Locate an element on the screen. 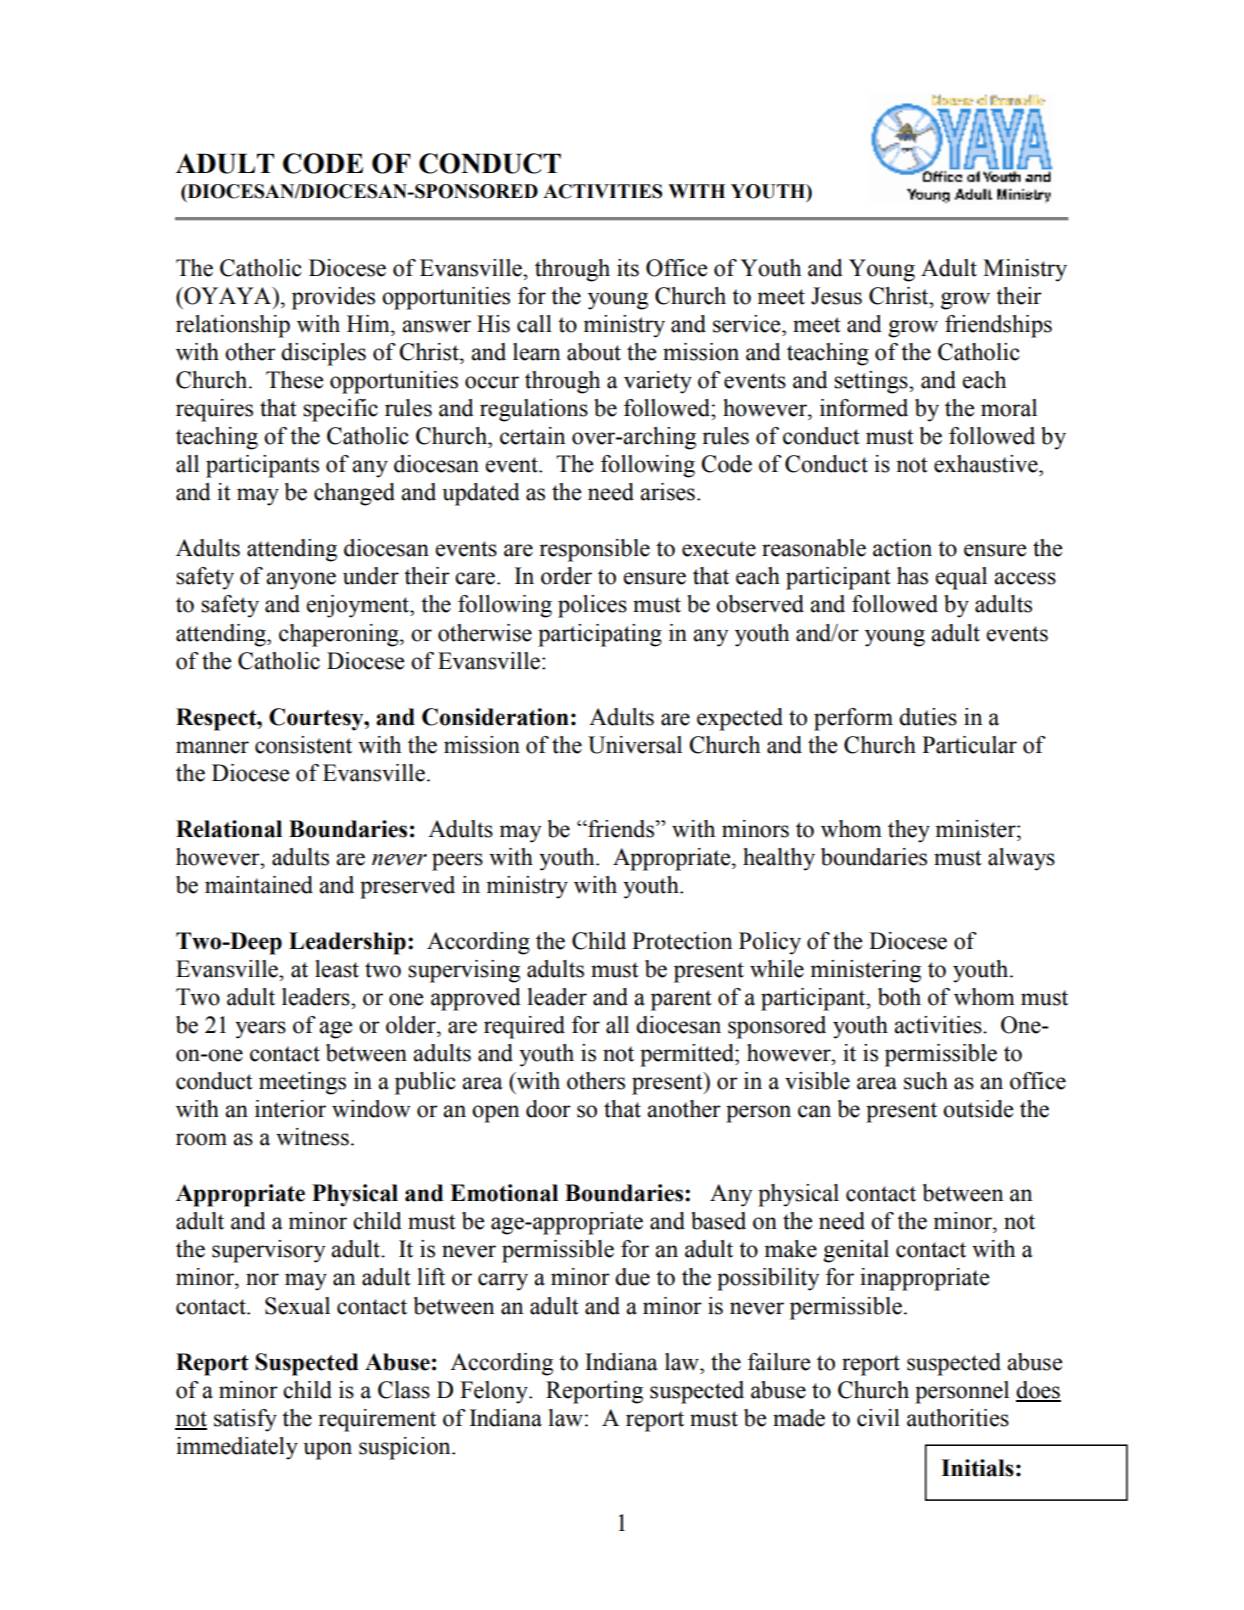 The height and width of the screenshot is (1610, 1244). action is located at coordinates (902, 548).
